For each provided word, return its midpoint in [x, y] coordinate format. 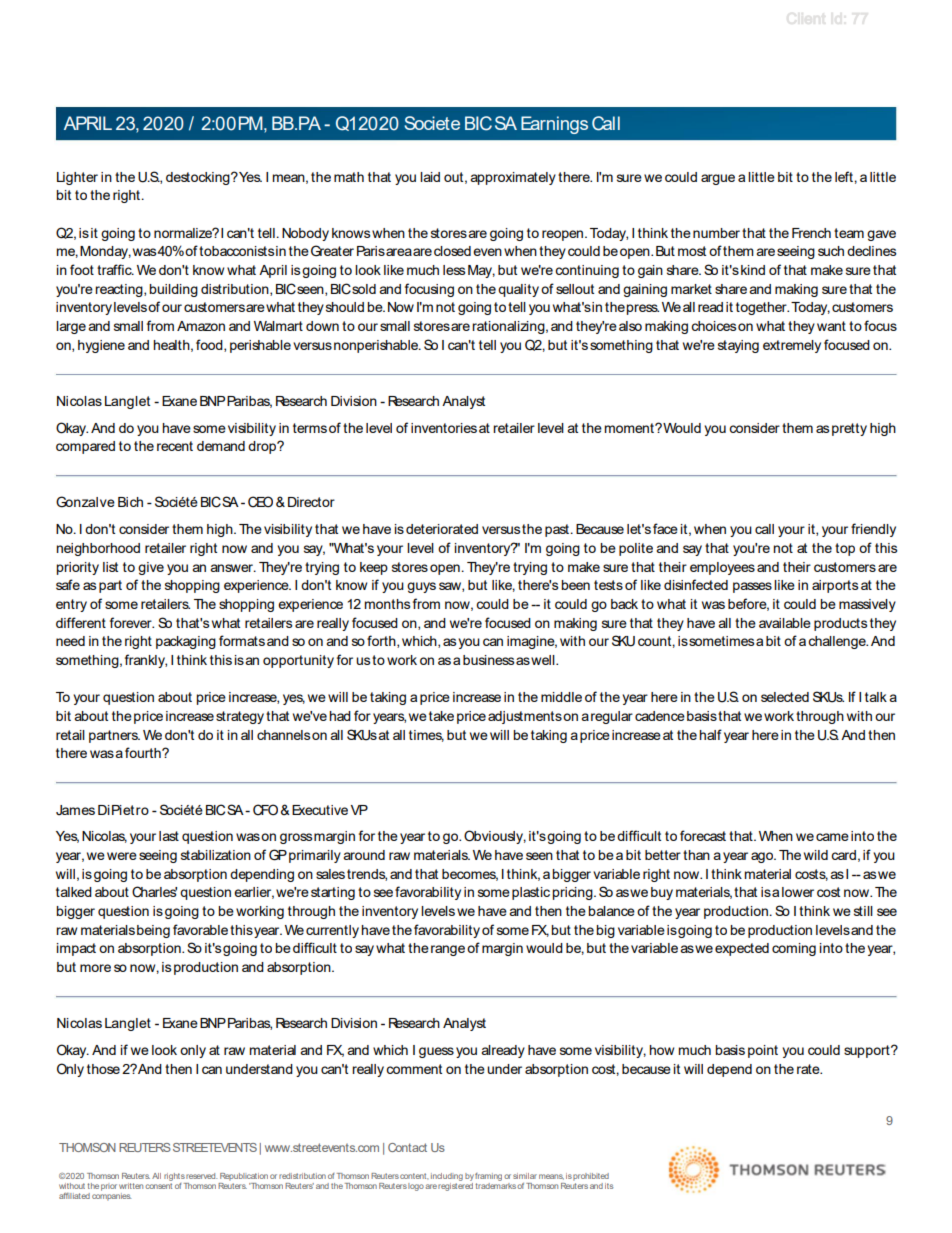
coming [794, 949]
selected [785, 697]
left [845, 176]
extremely [792, 346]
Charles [154, 892]
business [489, 660]
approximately [513, 178]
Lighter [77, 178]
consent [158, 1184]
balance [611, 911]
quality [518, 290]
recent [175, 446]
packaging [186, 642]
